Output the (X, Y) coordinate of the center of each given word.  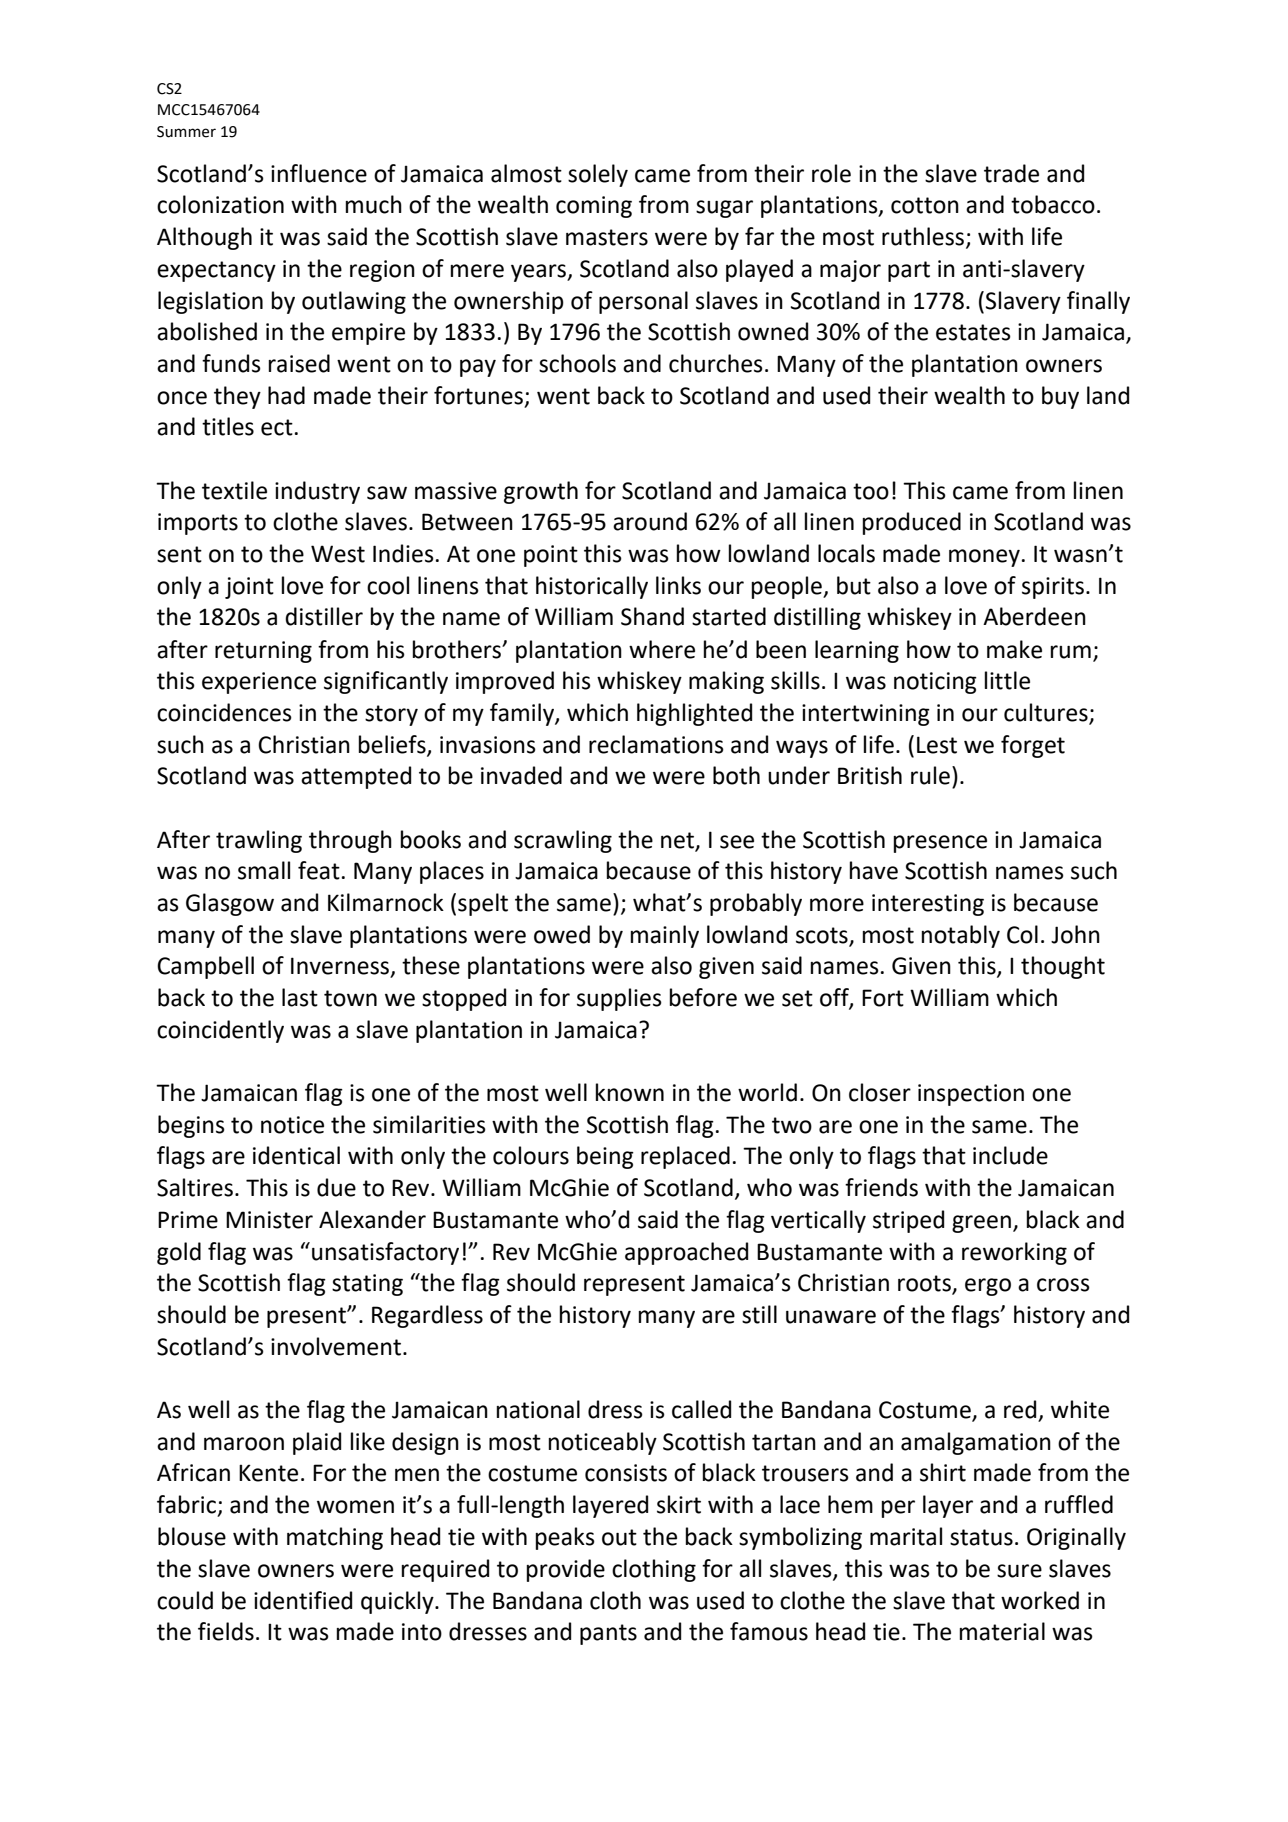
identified (303, 1600)
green (981, 1224)
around (650, 521)
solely (598, 175)
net (677, 840)
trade (1011, 173)
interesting (928, 905)
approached (686, 1253)
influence (319, 173)
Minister (269, 1220)
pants (608, 1634)
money (984, 558)
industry (317, 492)
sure (1019, 1571)
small (264, 870)
